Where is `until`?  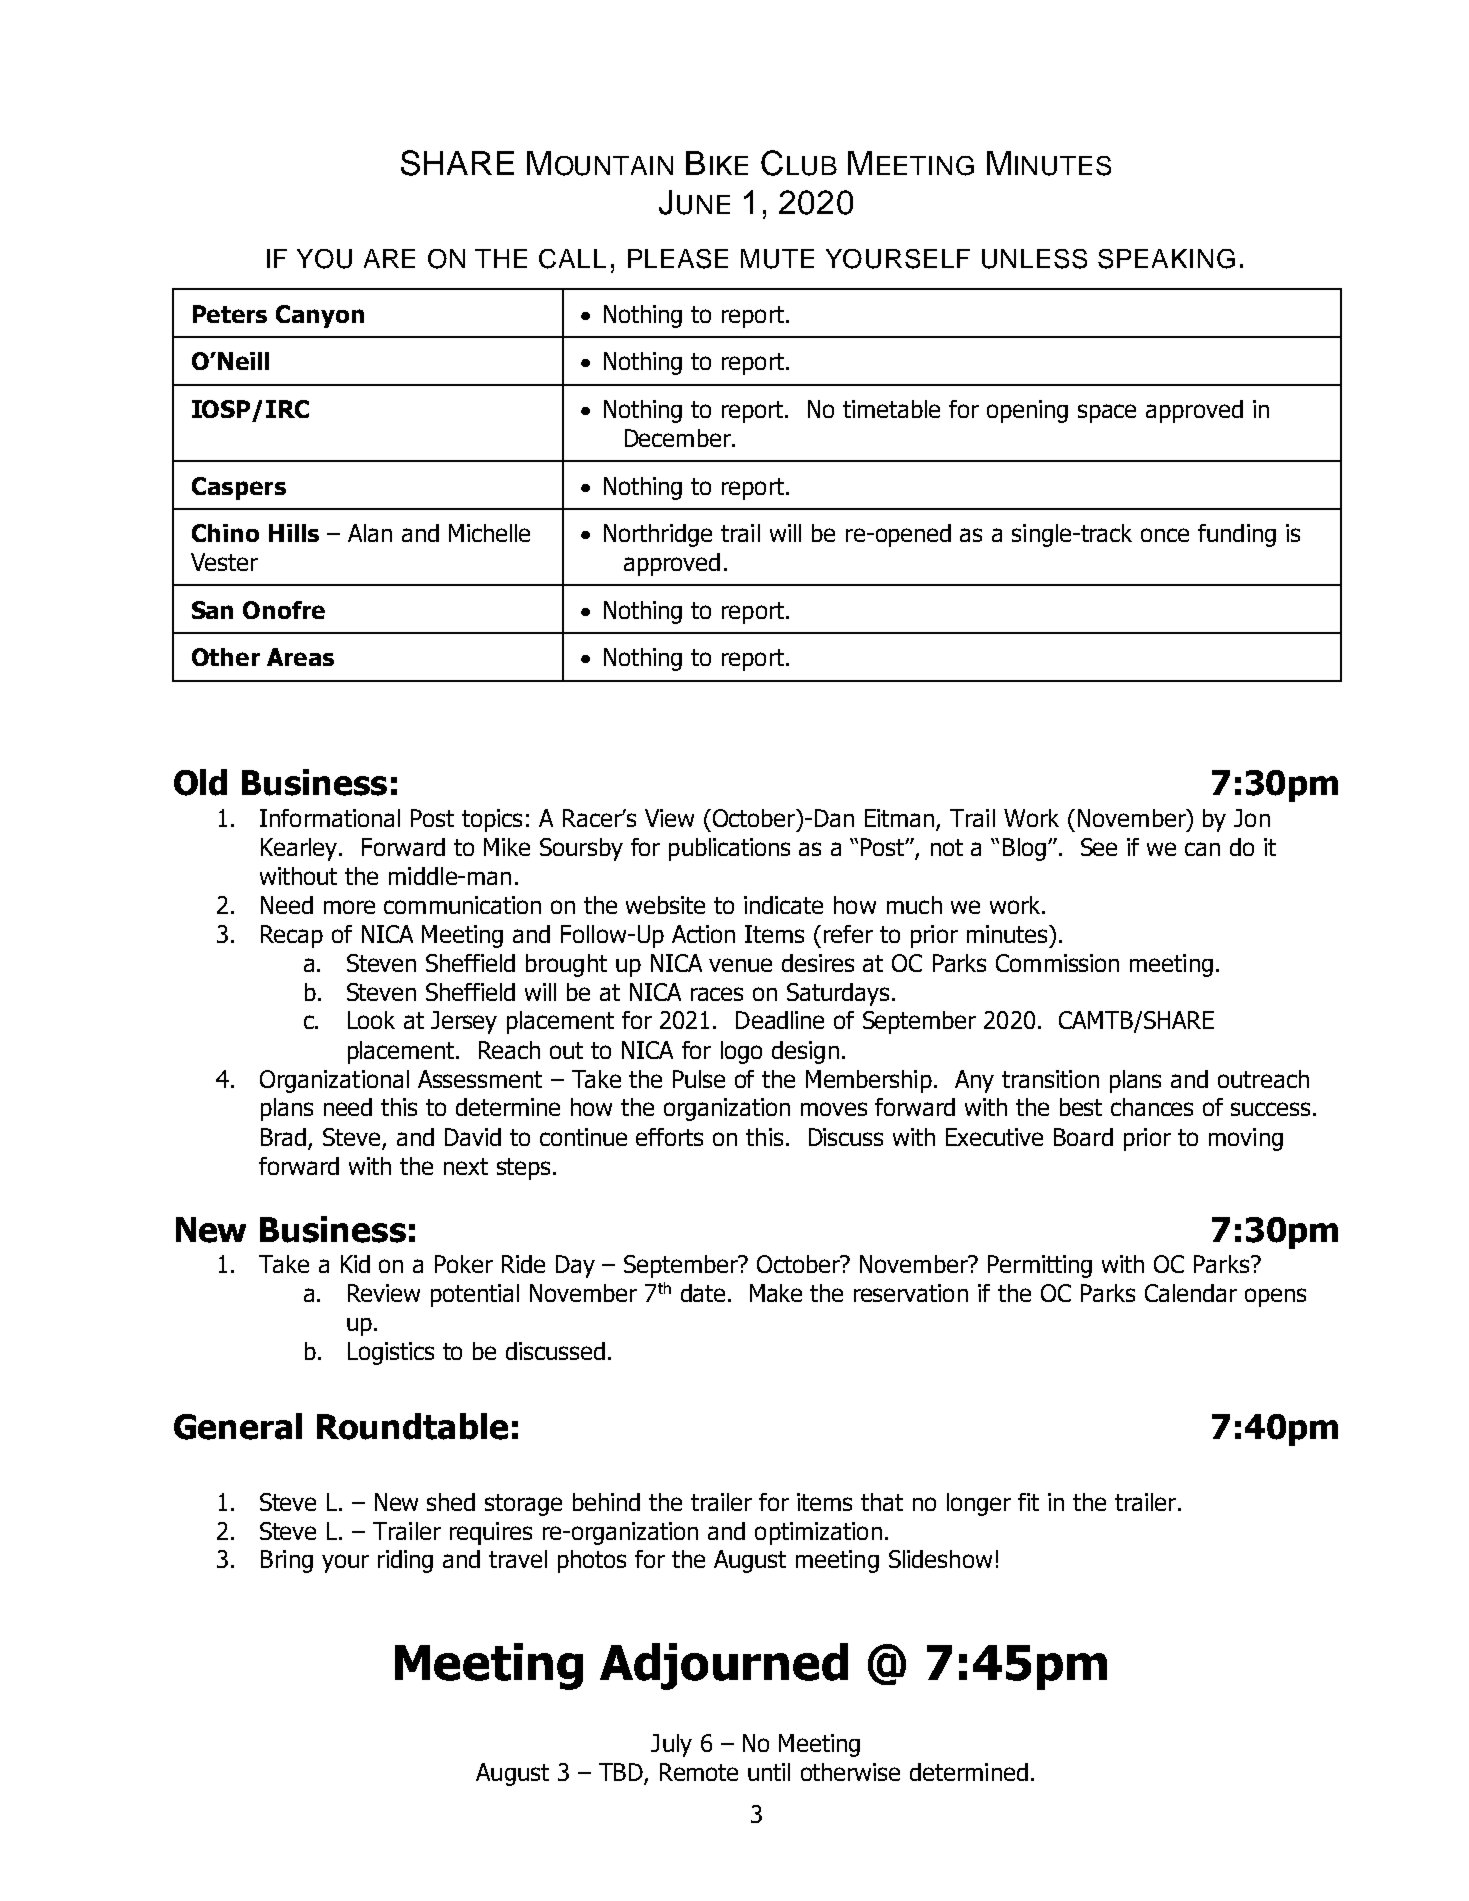
until is located at coordinates (769, 1772).
